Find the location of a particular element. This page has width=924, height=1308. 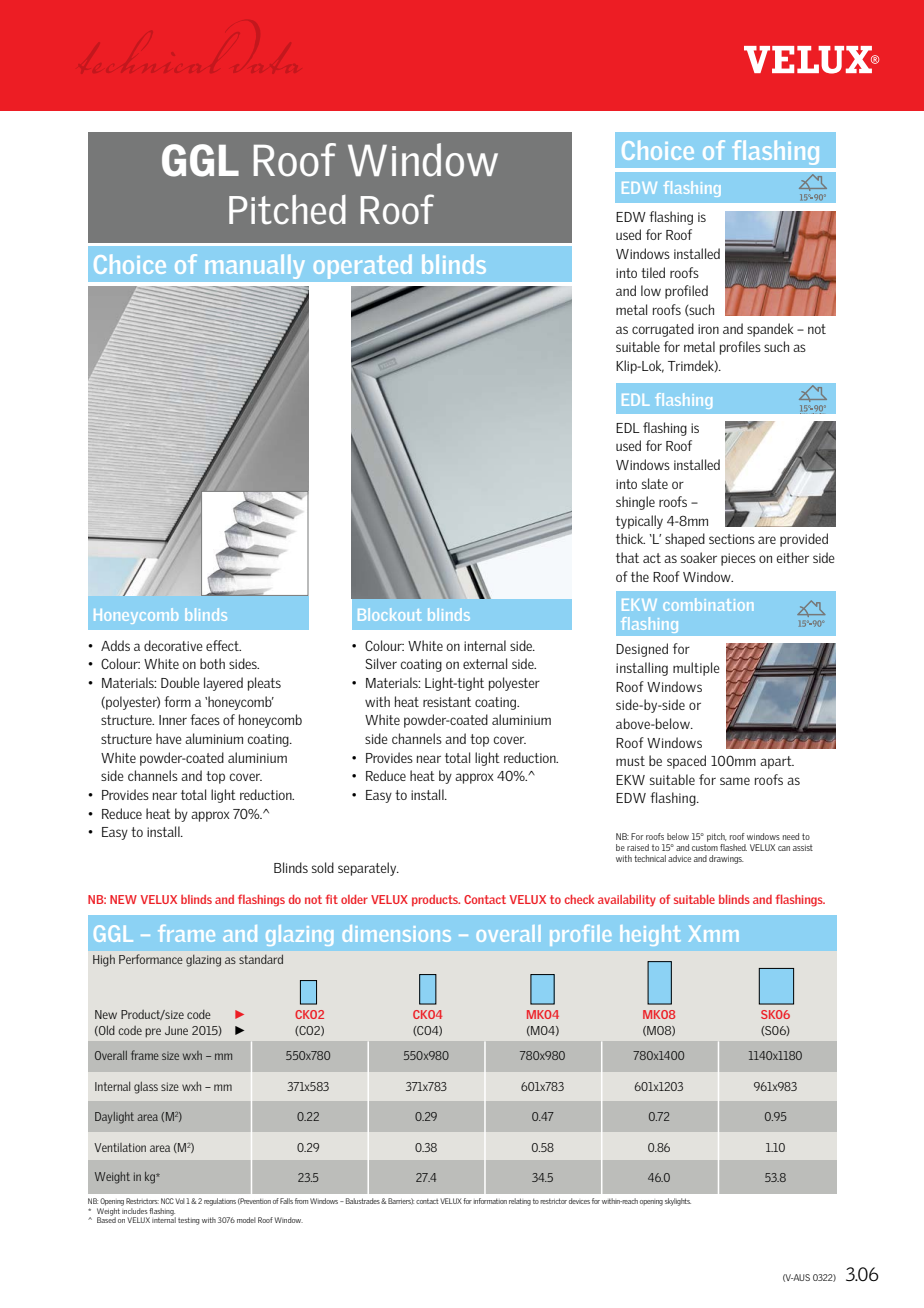

tiled is located at coordinates (653, 272).
